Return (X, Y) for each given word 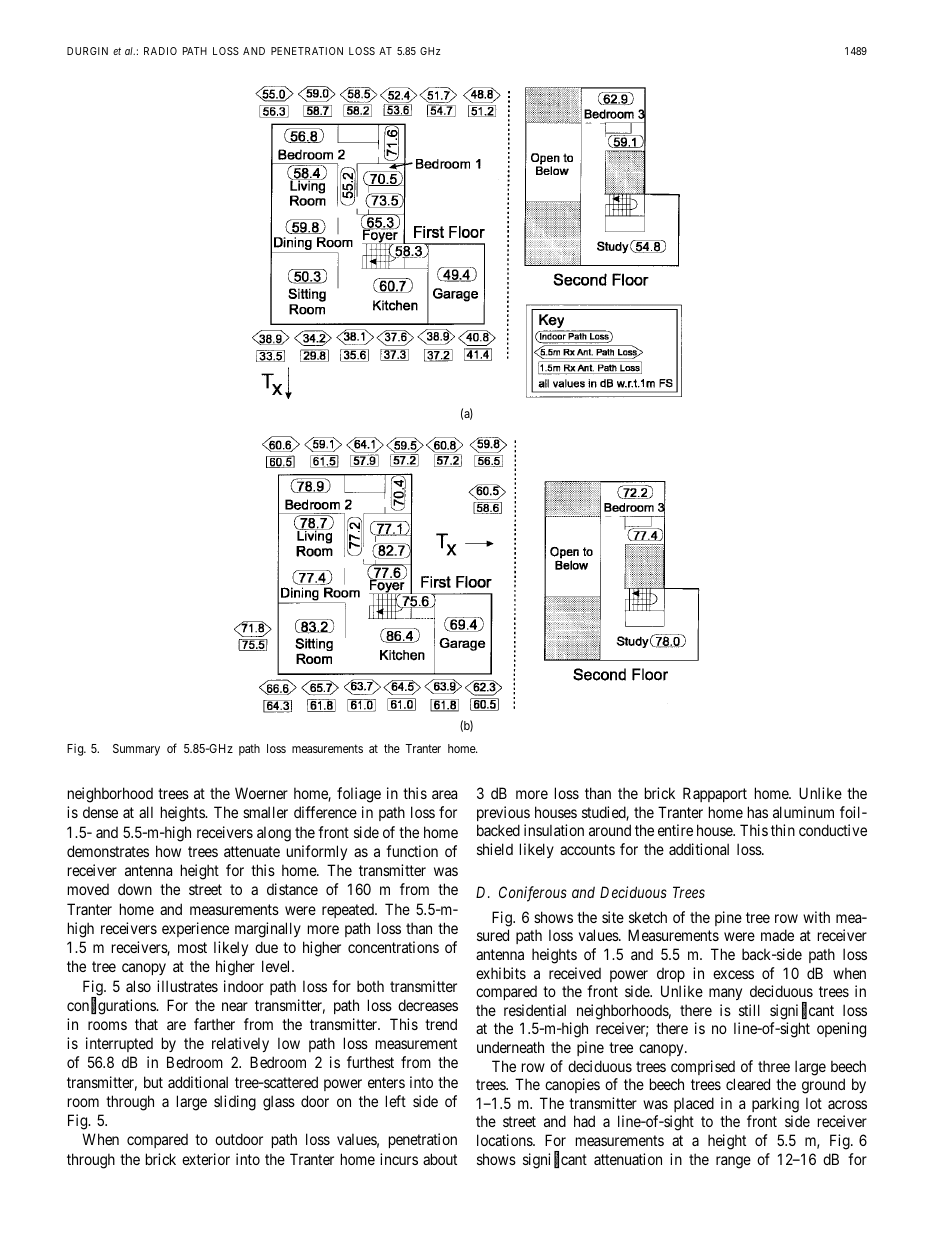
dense (100, 812)
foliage (359, 795)
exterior (206, 1159)
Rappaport (715, 794)
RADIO (160, 51)
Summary (136, 750)
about (440, 1159)
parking (775, 1105)
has (758, 812)
